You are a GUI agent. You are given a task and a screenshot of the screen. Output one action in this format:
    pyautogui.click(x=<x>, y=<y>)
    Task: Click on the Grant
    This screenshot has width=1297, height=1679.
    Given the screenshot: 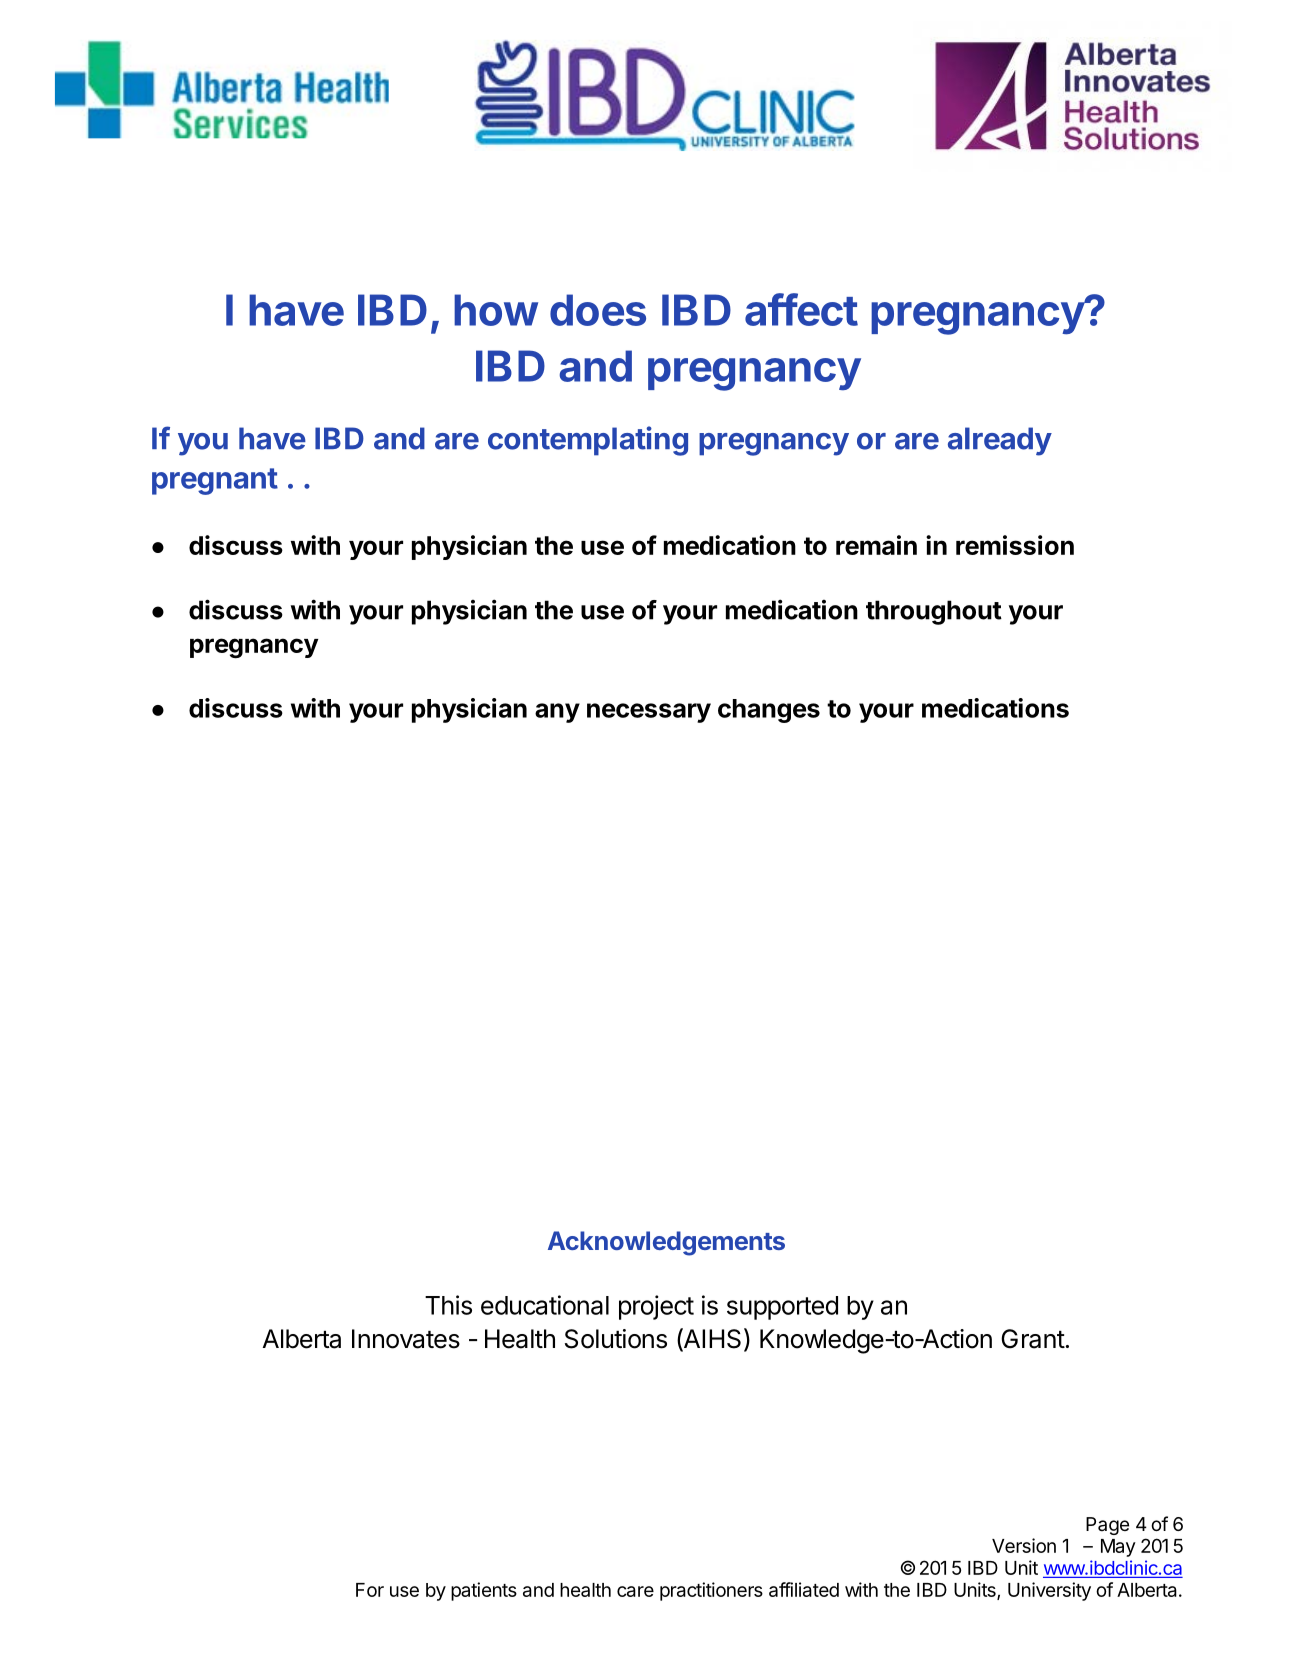 What is the action you would take?
    pyautogui.click(x=1033, y=1339)
